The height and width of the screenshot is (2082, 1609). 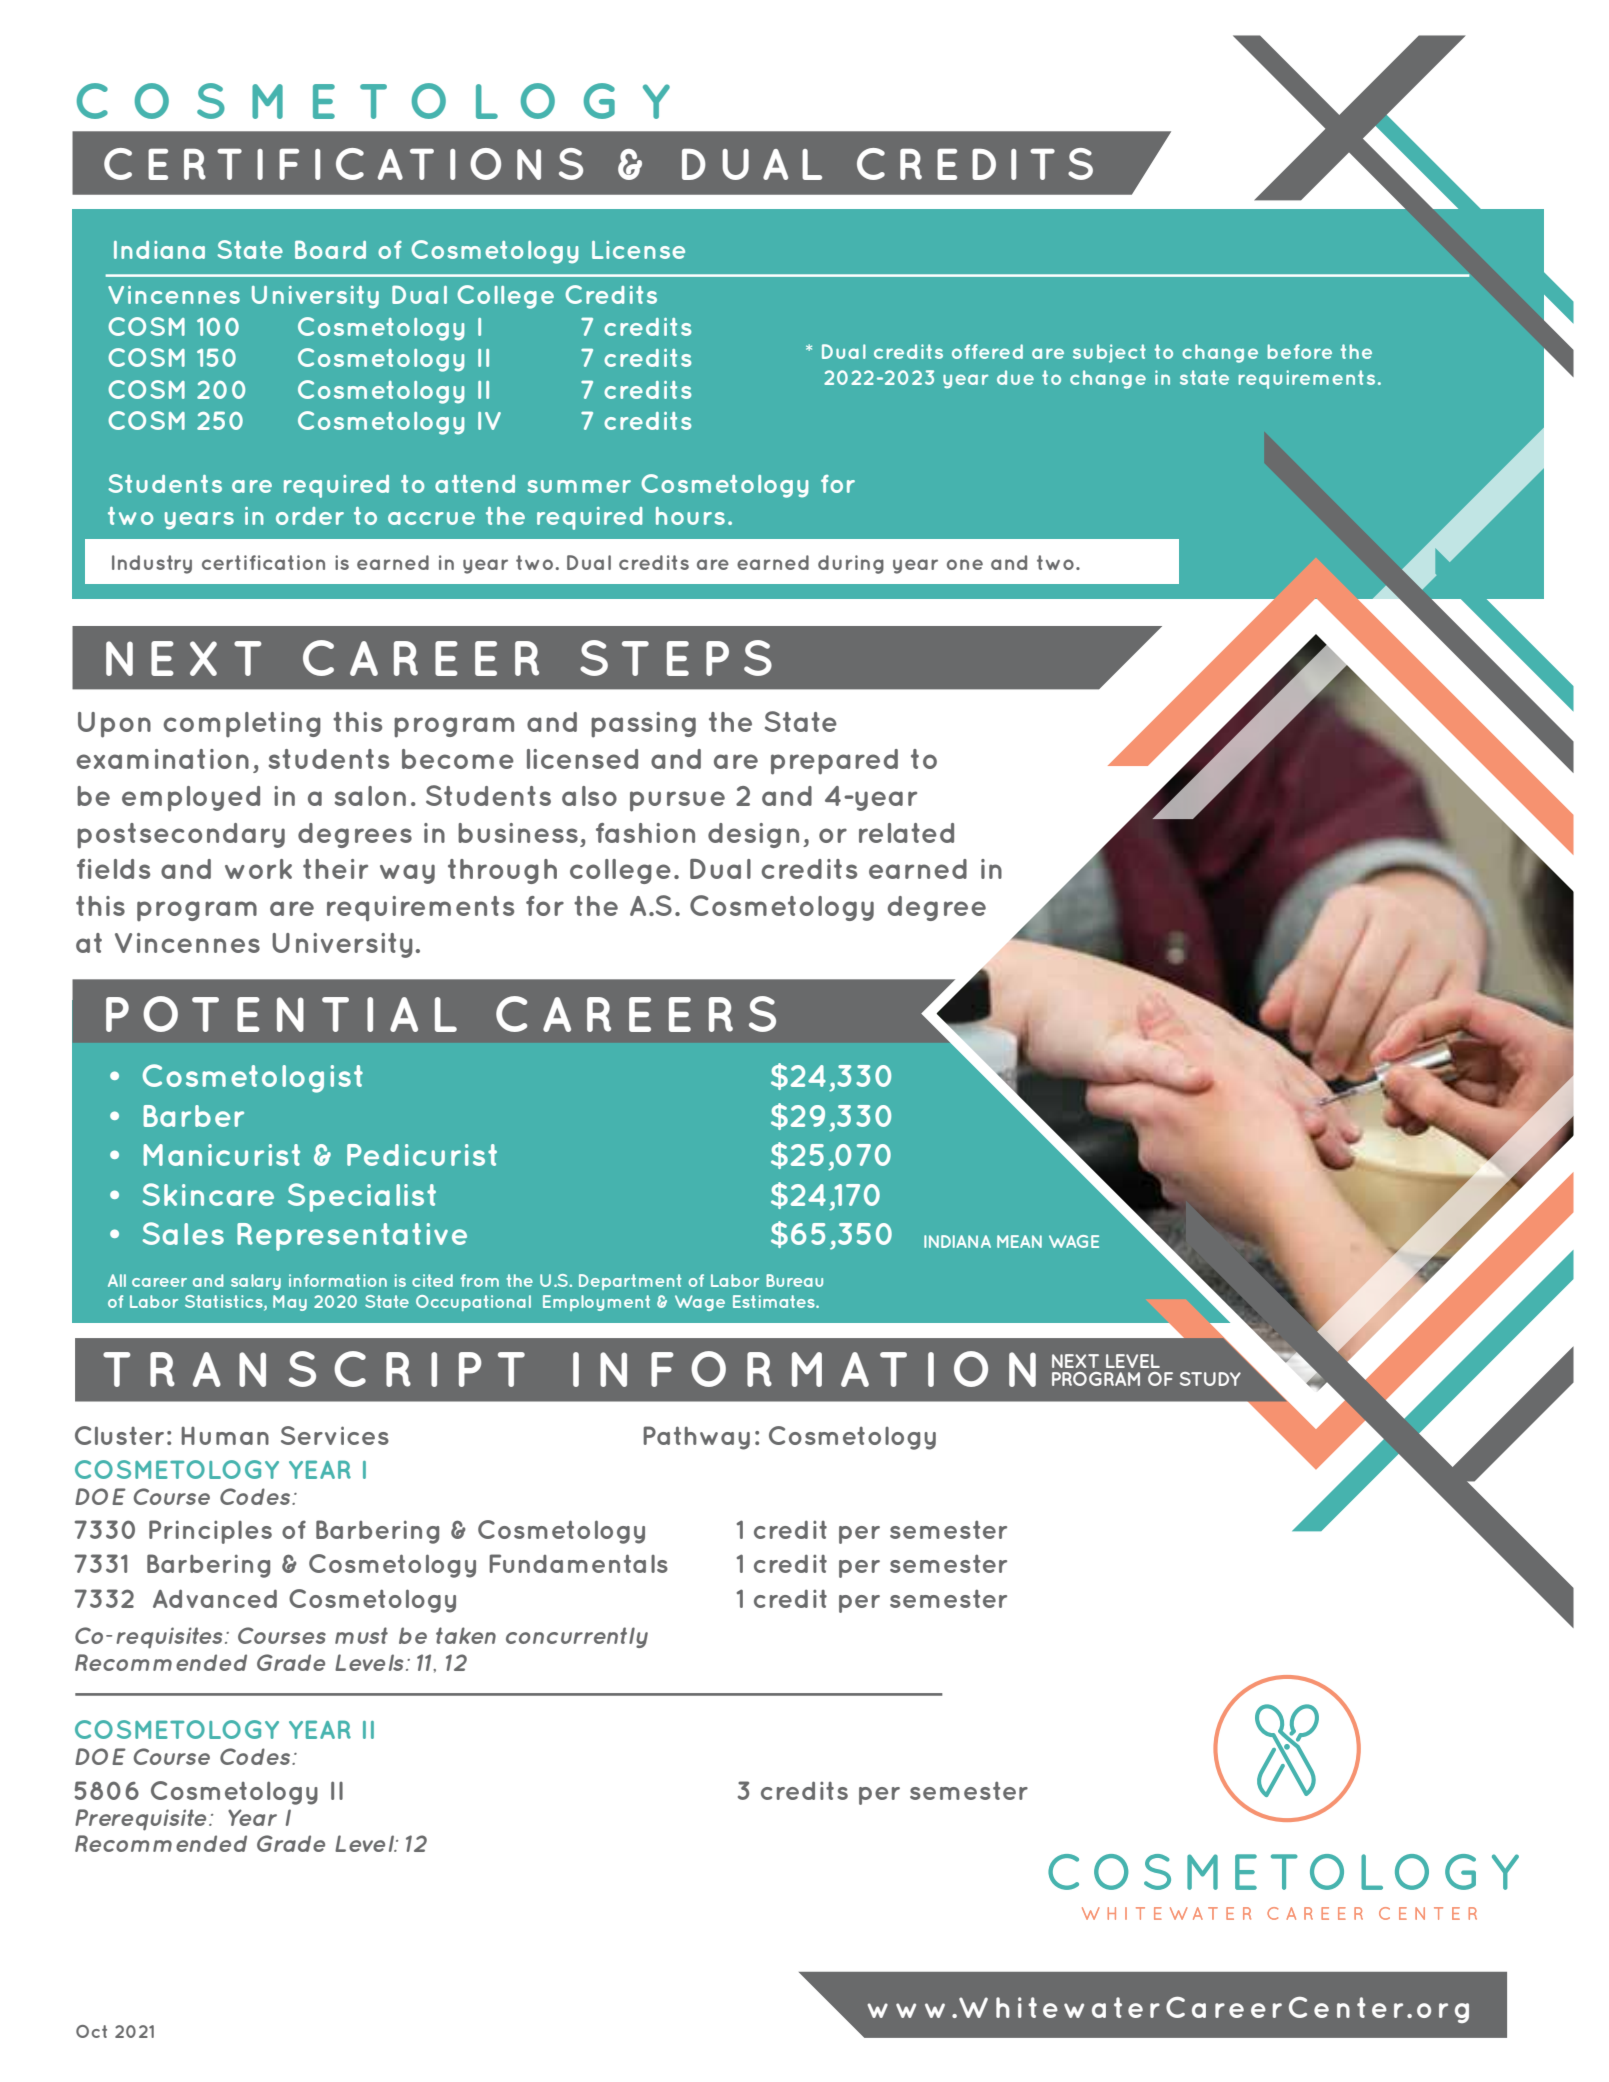 What do you see at coordinates (330, 249) in the screenshot?
I see `Board` at bounding box center [330, 249].
